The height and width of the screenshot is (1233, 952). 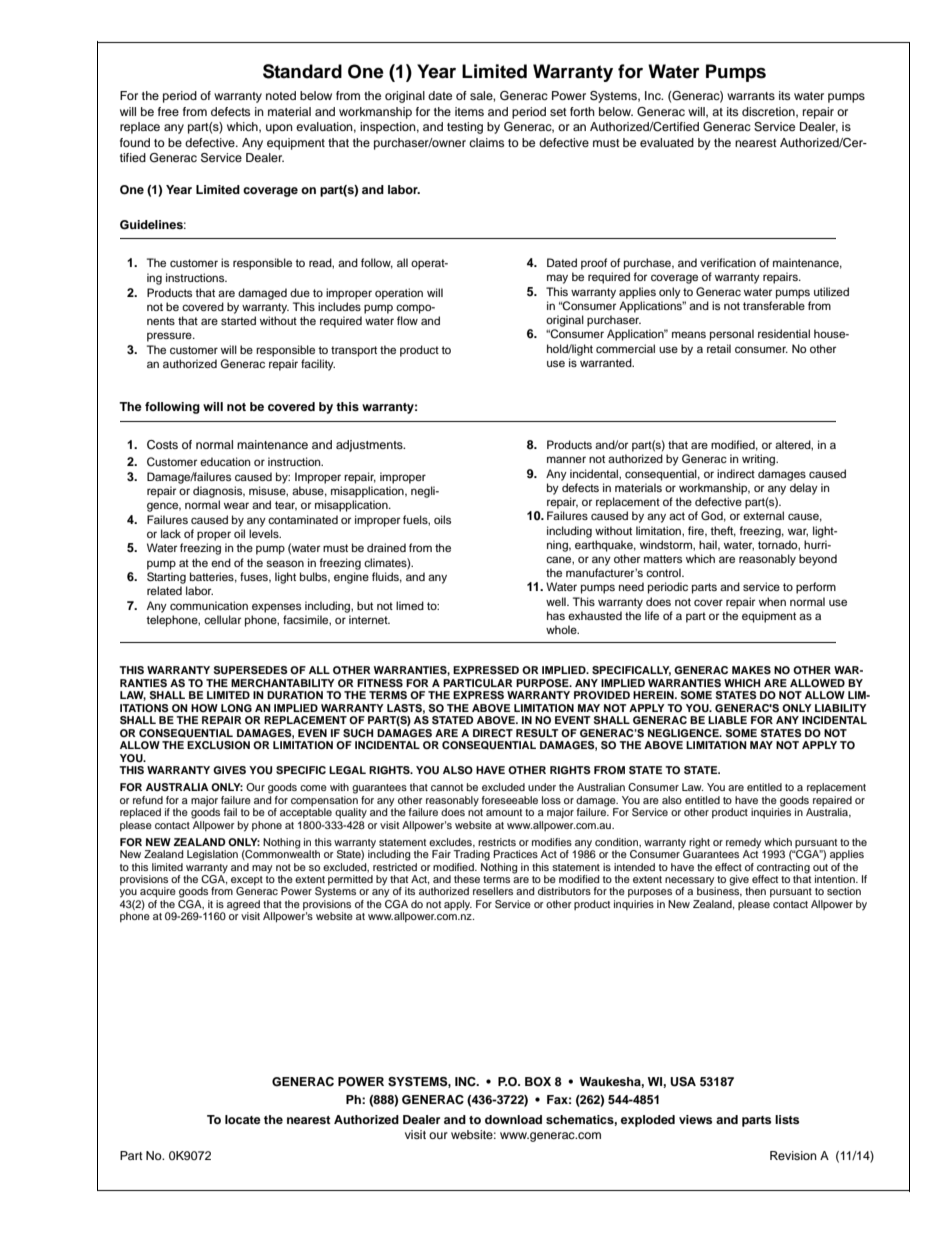 I want to click on warrants, so click(x=751, y=96).
